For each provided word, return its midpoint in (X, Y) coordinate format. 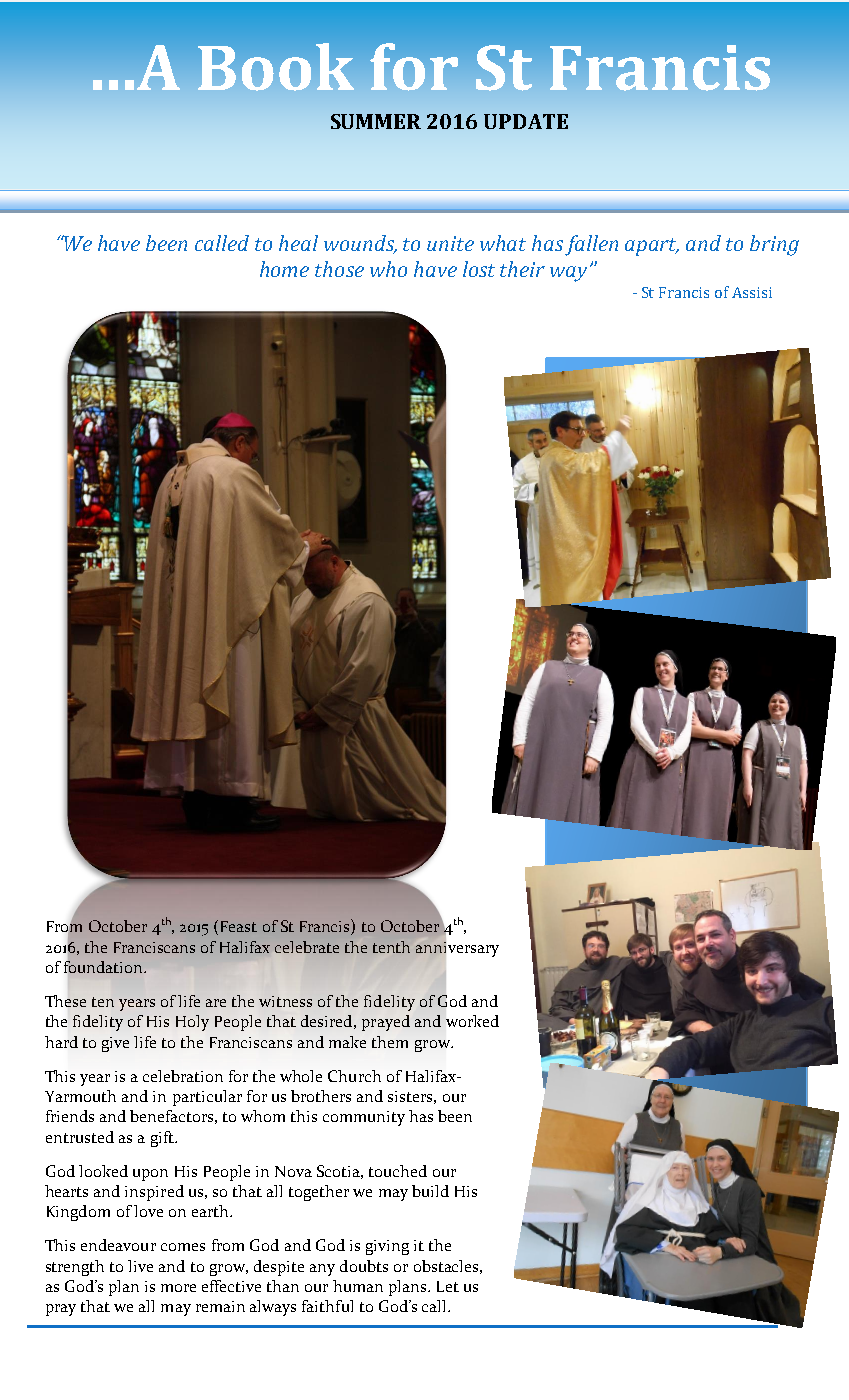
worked (472, 1021)
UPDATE (526, 121)
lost (479, 269)
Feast (239, 926)
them (390, 1042)
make (347, 1042)
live (140, 1266)
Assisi (752, 292)
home (284, 269)
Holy (192, 1023)
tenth (391, 947)
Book (276, 67)
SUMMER (376, 121)
